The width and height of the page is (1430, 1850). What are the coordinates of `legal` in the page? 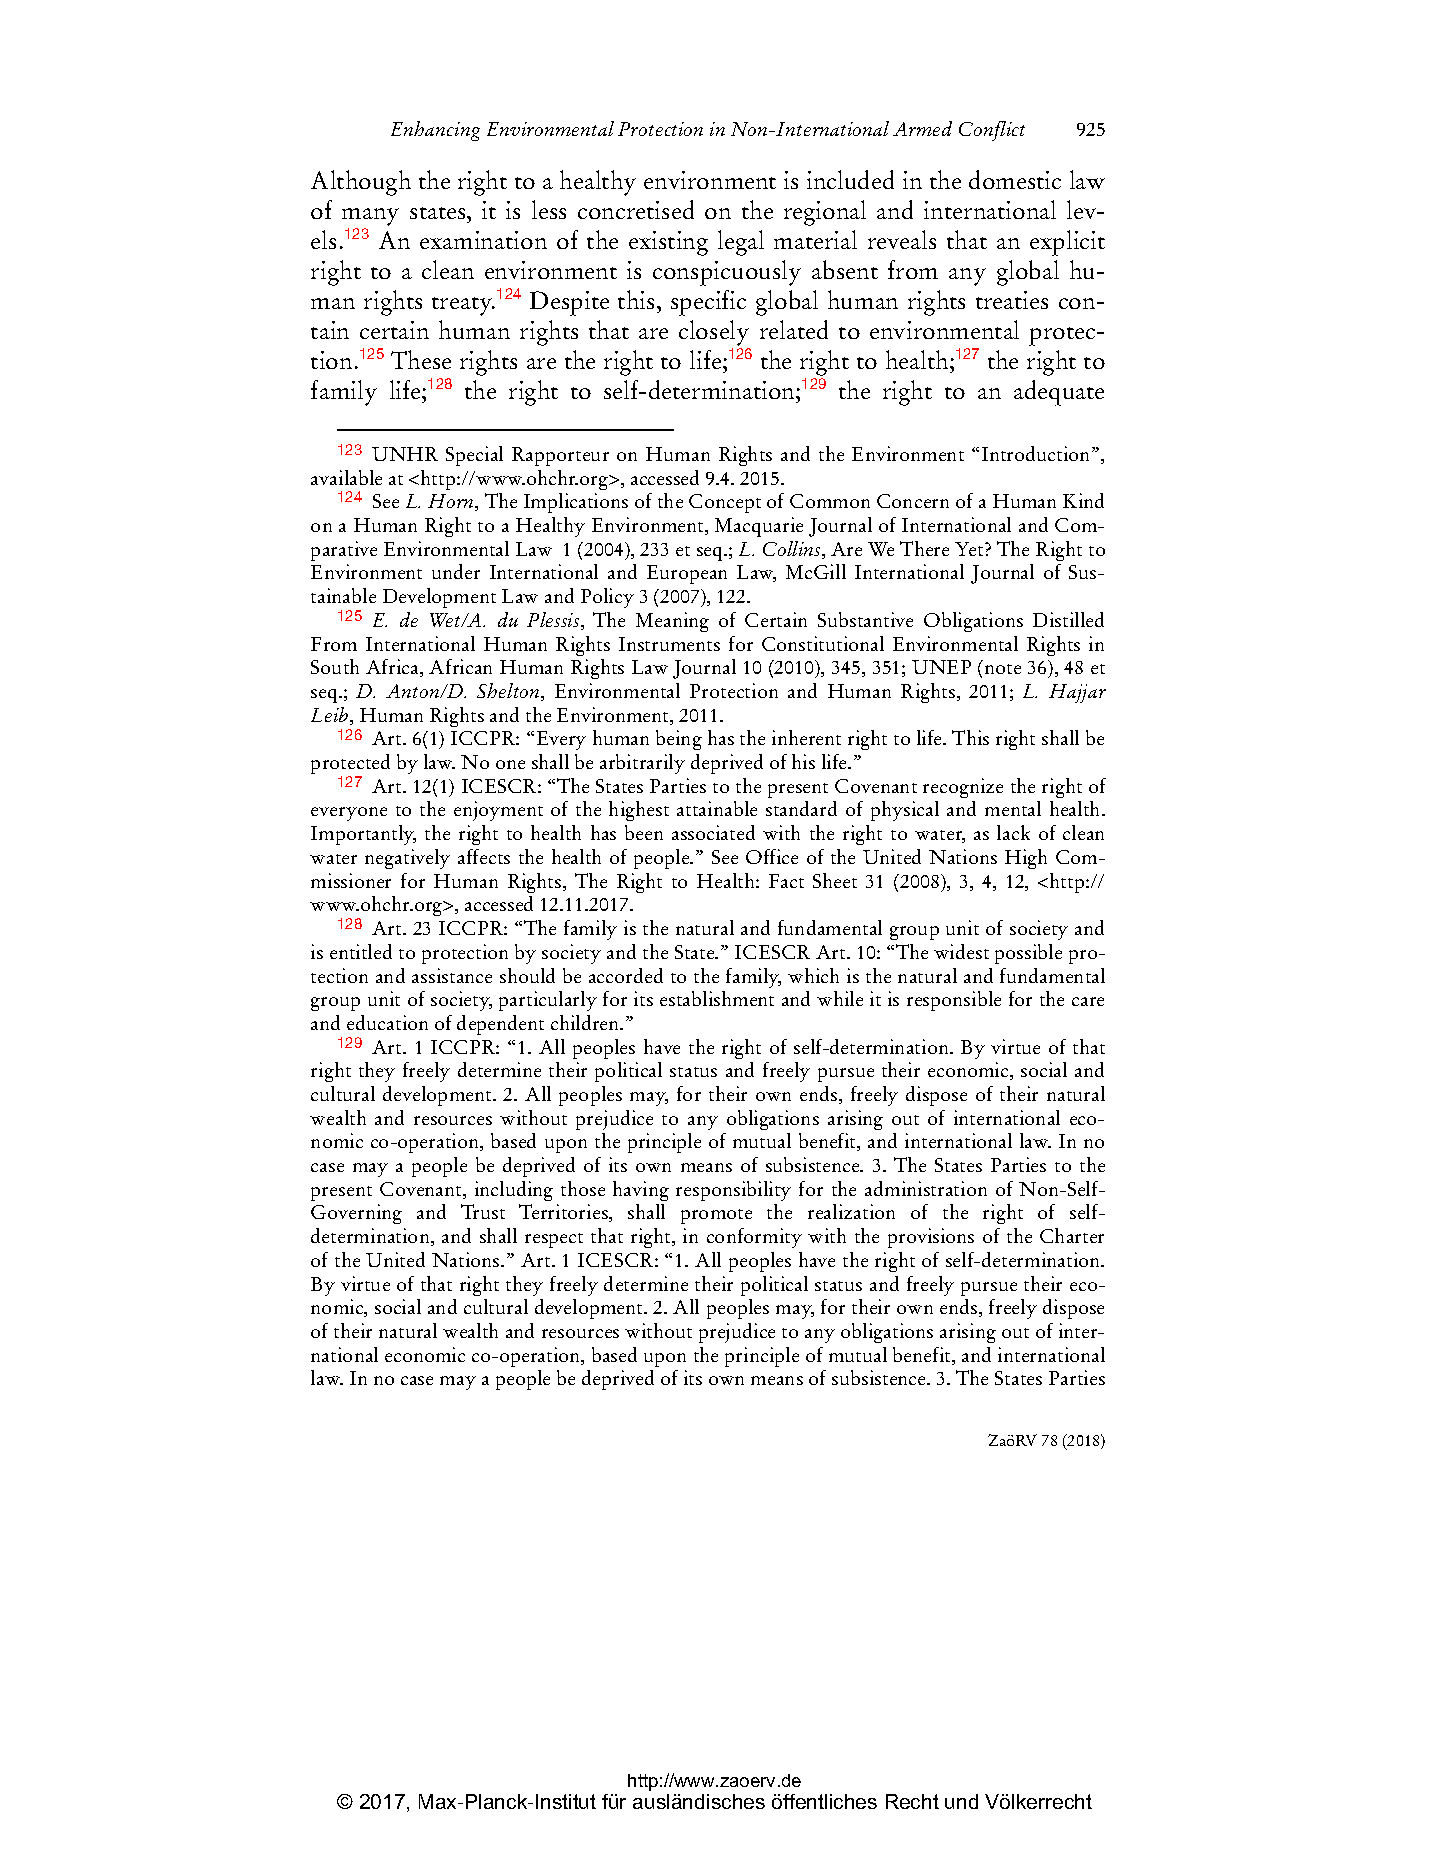 It's located at (741, 243).
